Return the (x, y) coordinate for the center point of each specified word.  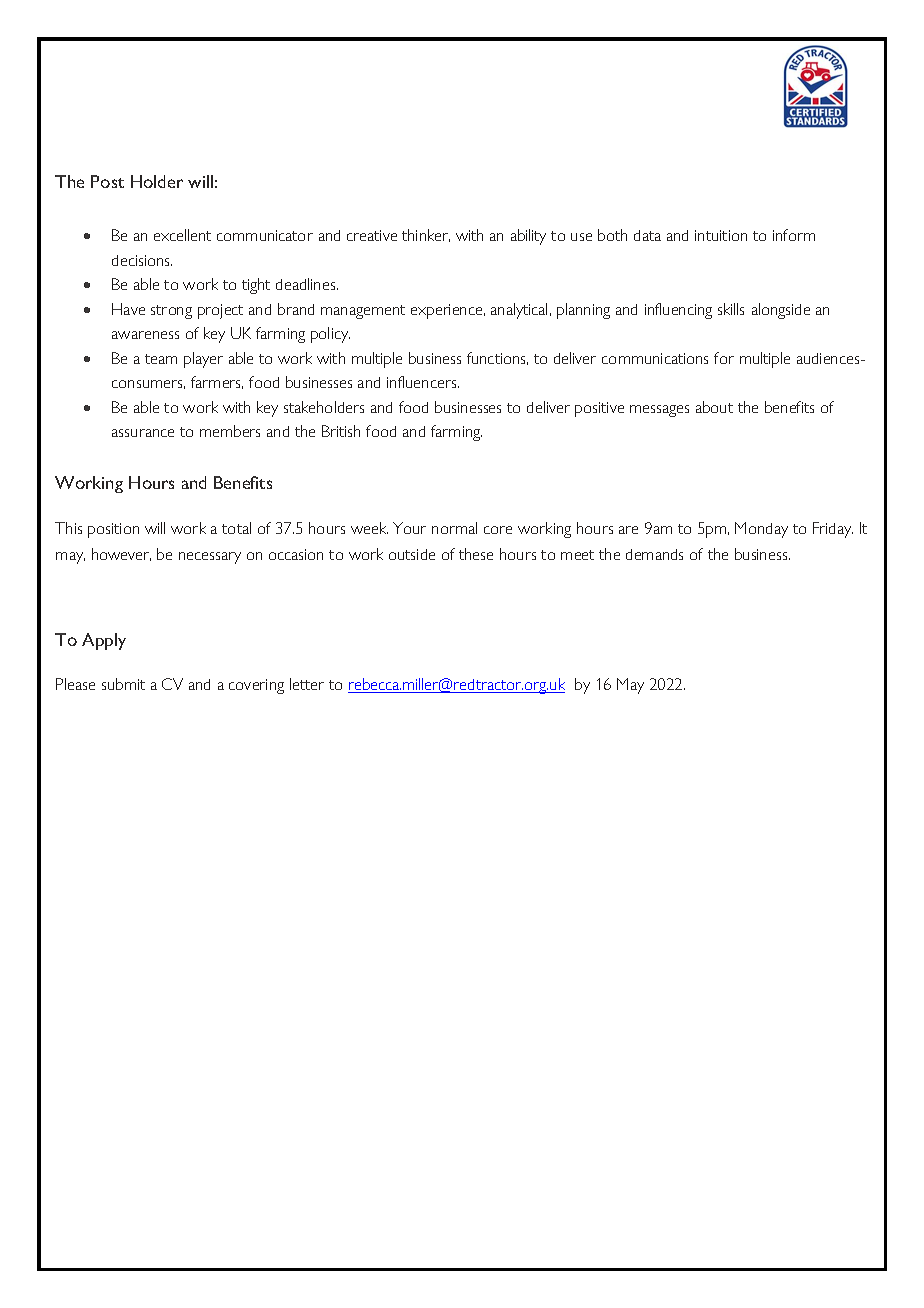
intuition (721, 235)
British (341, 431)
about (714, 407)
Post (107, 181)
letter (307, 684)
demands (654, 554)
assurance (143, 433)
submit (123, 684)
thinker (426, 235)
